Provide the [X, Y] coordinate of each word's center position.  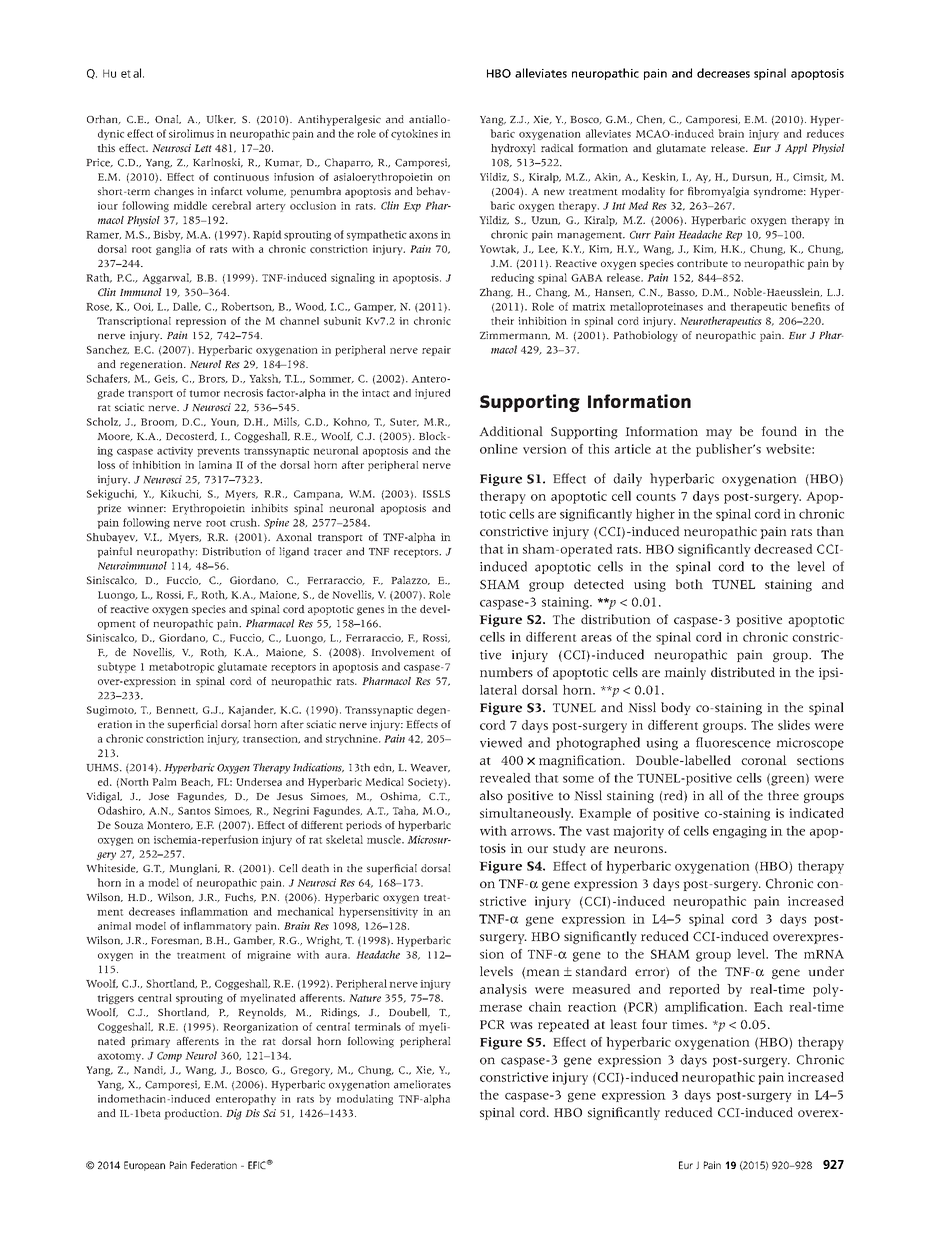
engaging [740, 832]
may [719, 434]
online [499, 449]
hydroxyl [513, 149]
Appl [796, 149]
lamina [215, 465]
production [193, 1114]
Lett [203, 148]
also [491, 795]
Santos [194, 811]
